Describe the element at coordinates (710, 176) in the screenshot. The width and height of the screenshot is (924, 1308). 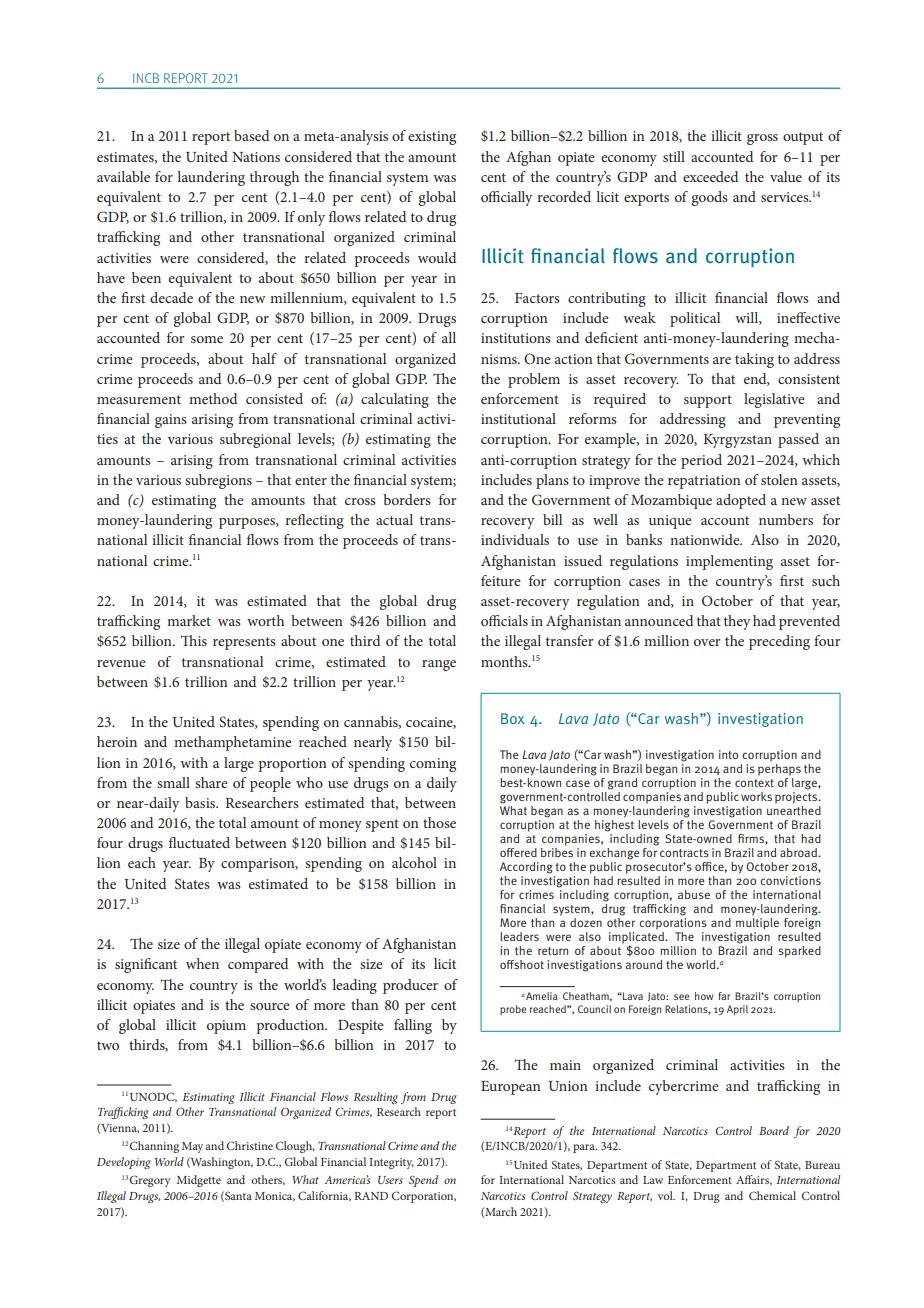
I see `exceeded` at that location.
